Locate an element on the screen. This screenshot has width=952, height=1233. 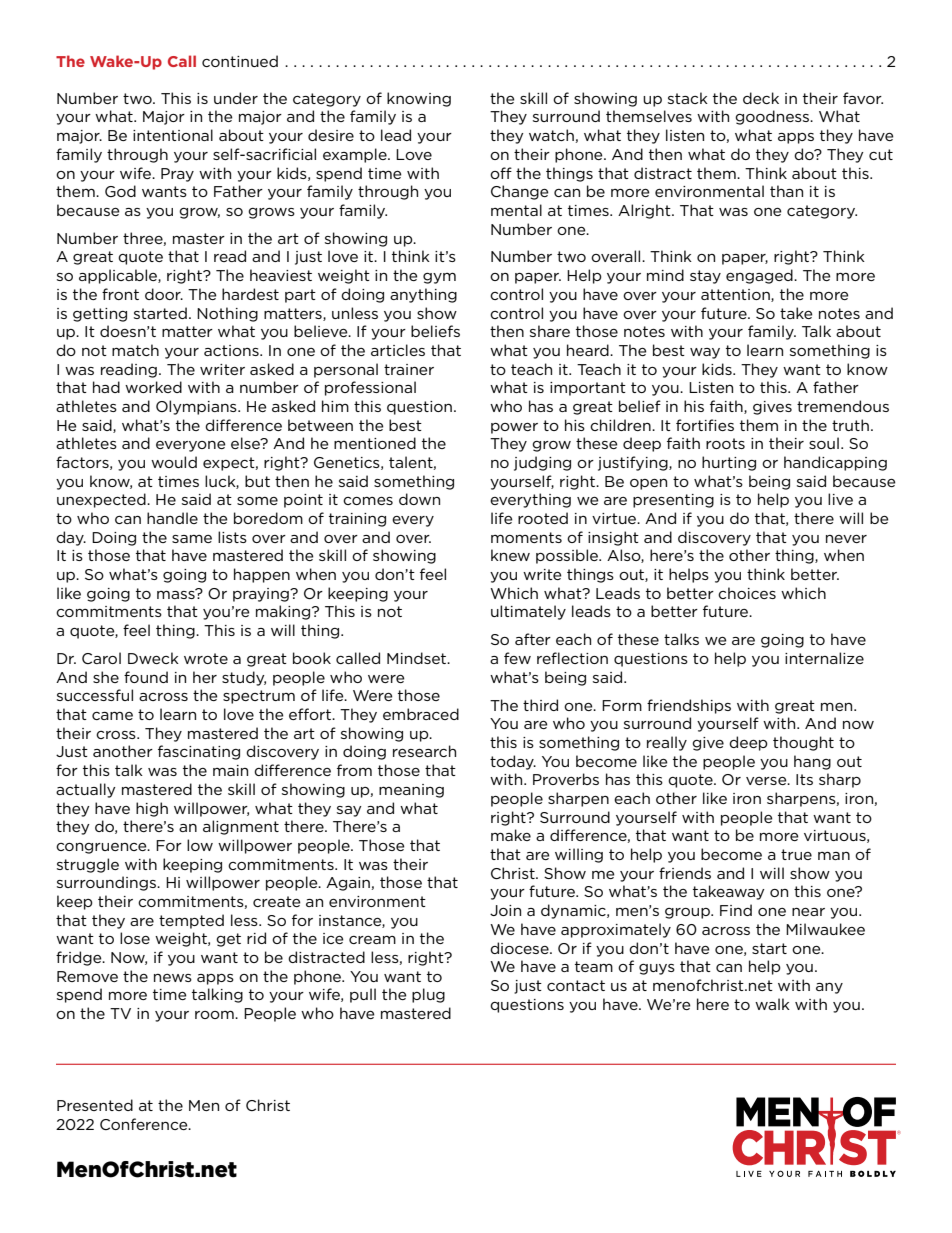
intentional is located at coordinates (173, 135).
